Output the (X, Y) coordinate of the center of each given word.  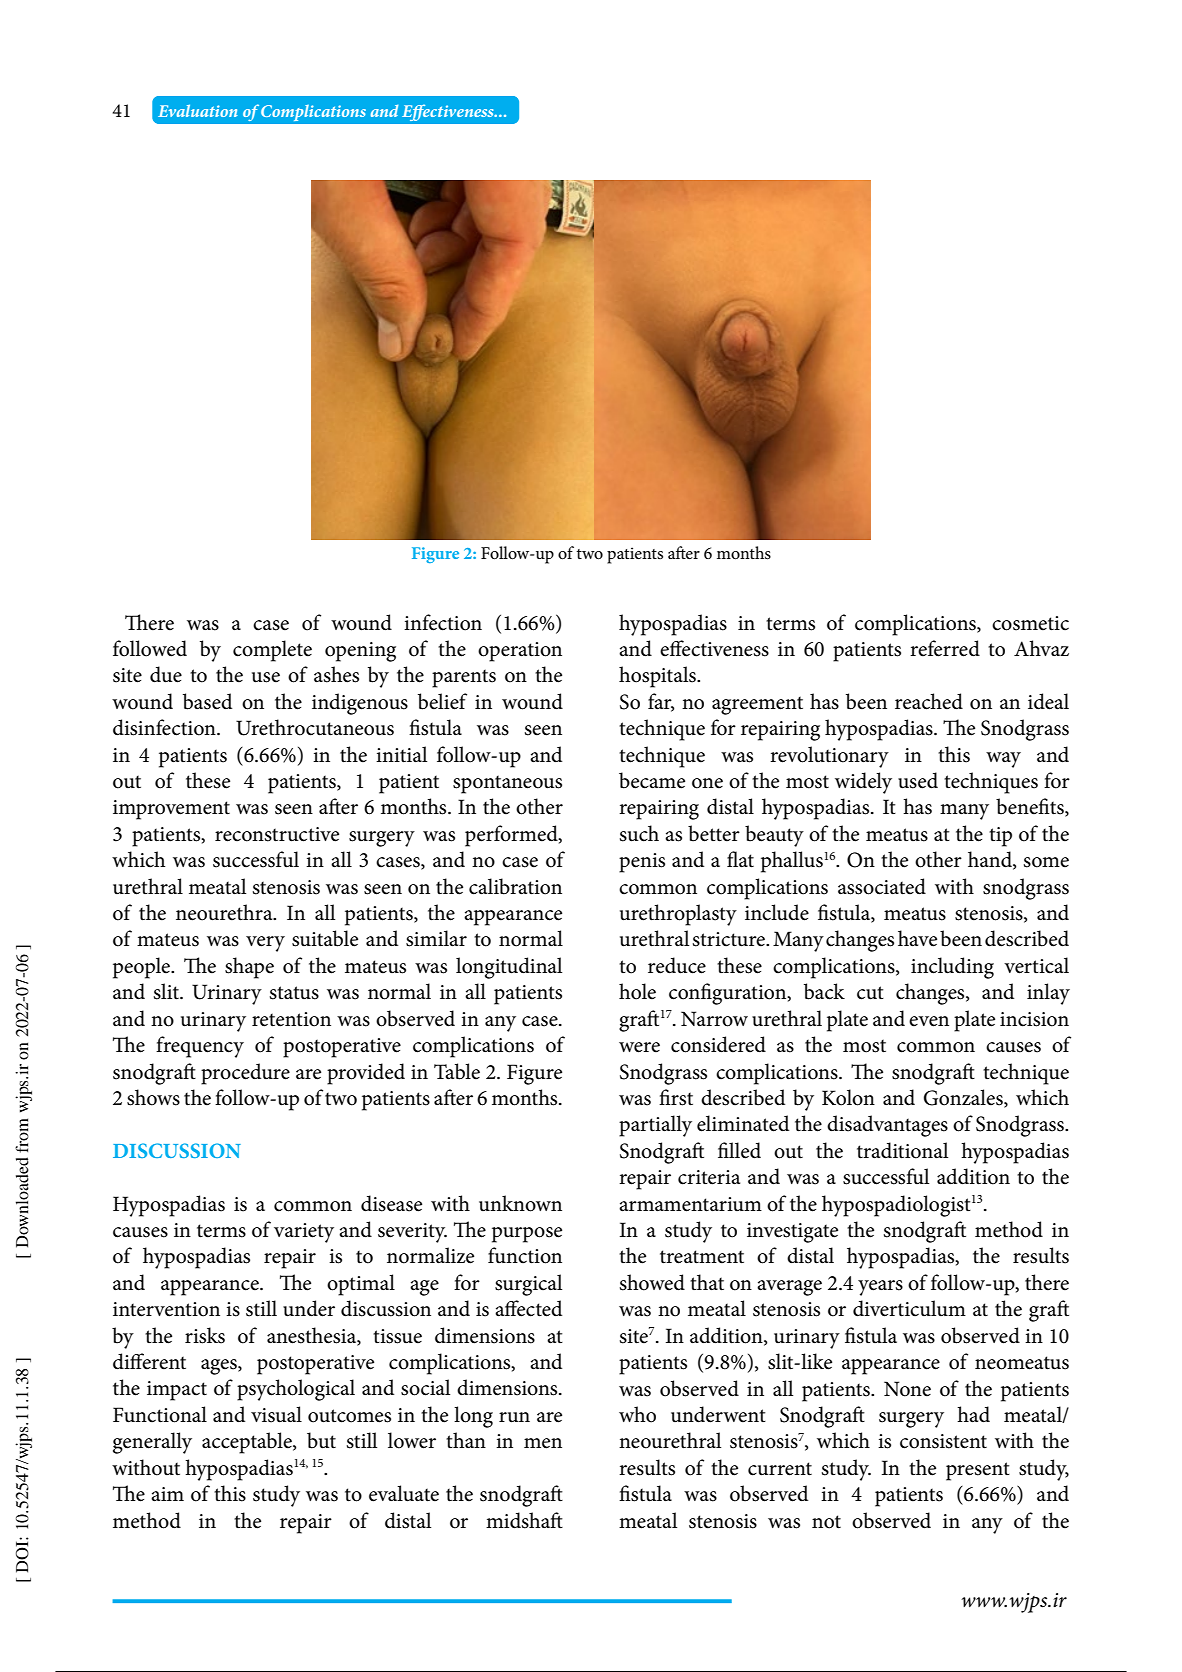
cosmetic (1030, 623)
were (639, 1047)
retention (291, 1019)
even (929, 1021)
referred (945, 648)
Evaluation (198, 110)
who (637, 1414)
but (321, 1440)
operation (520, 652)
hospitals (658, 677)
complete (272, 651)
